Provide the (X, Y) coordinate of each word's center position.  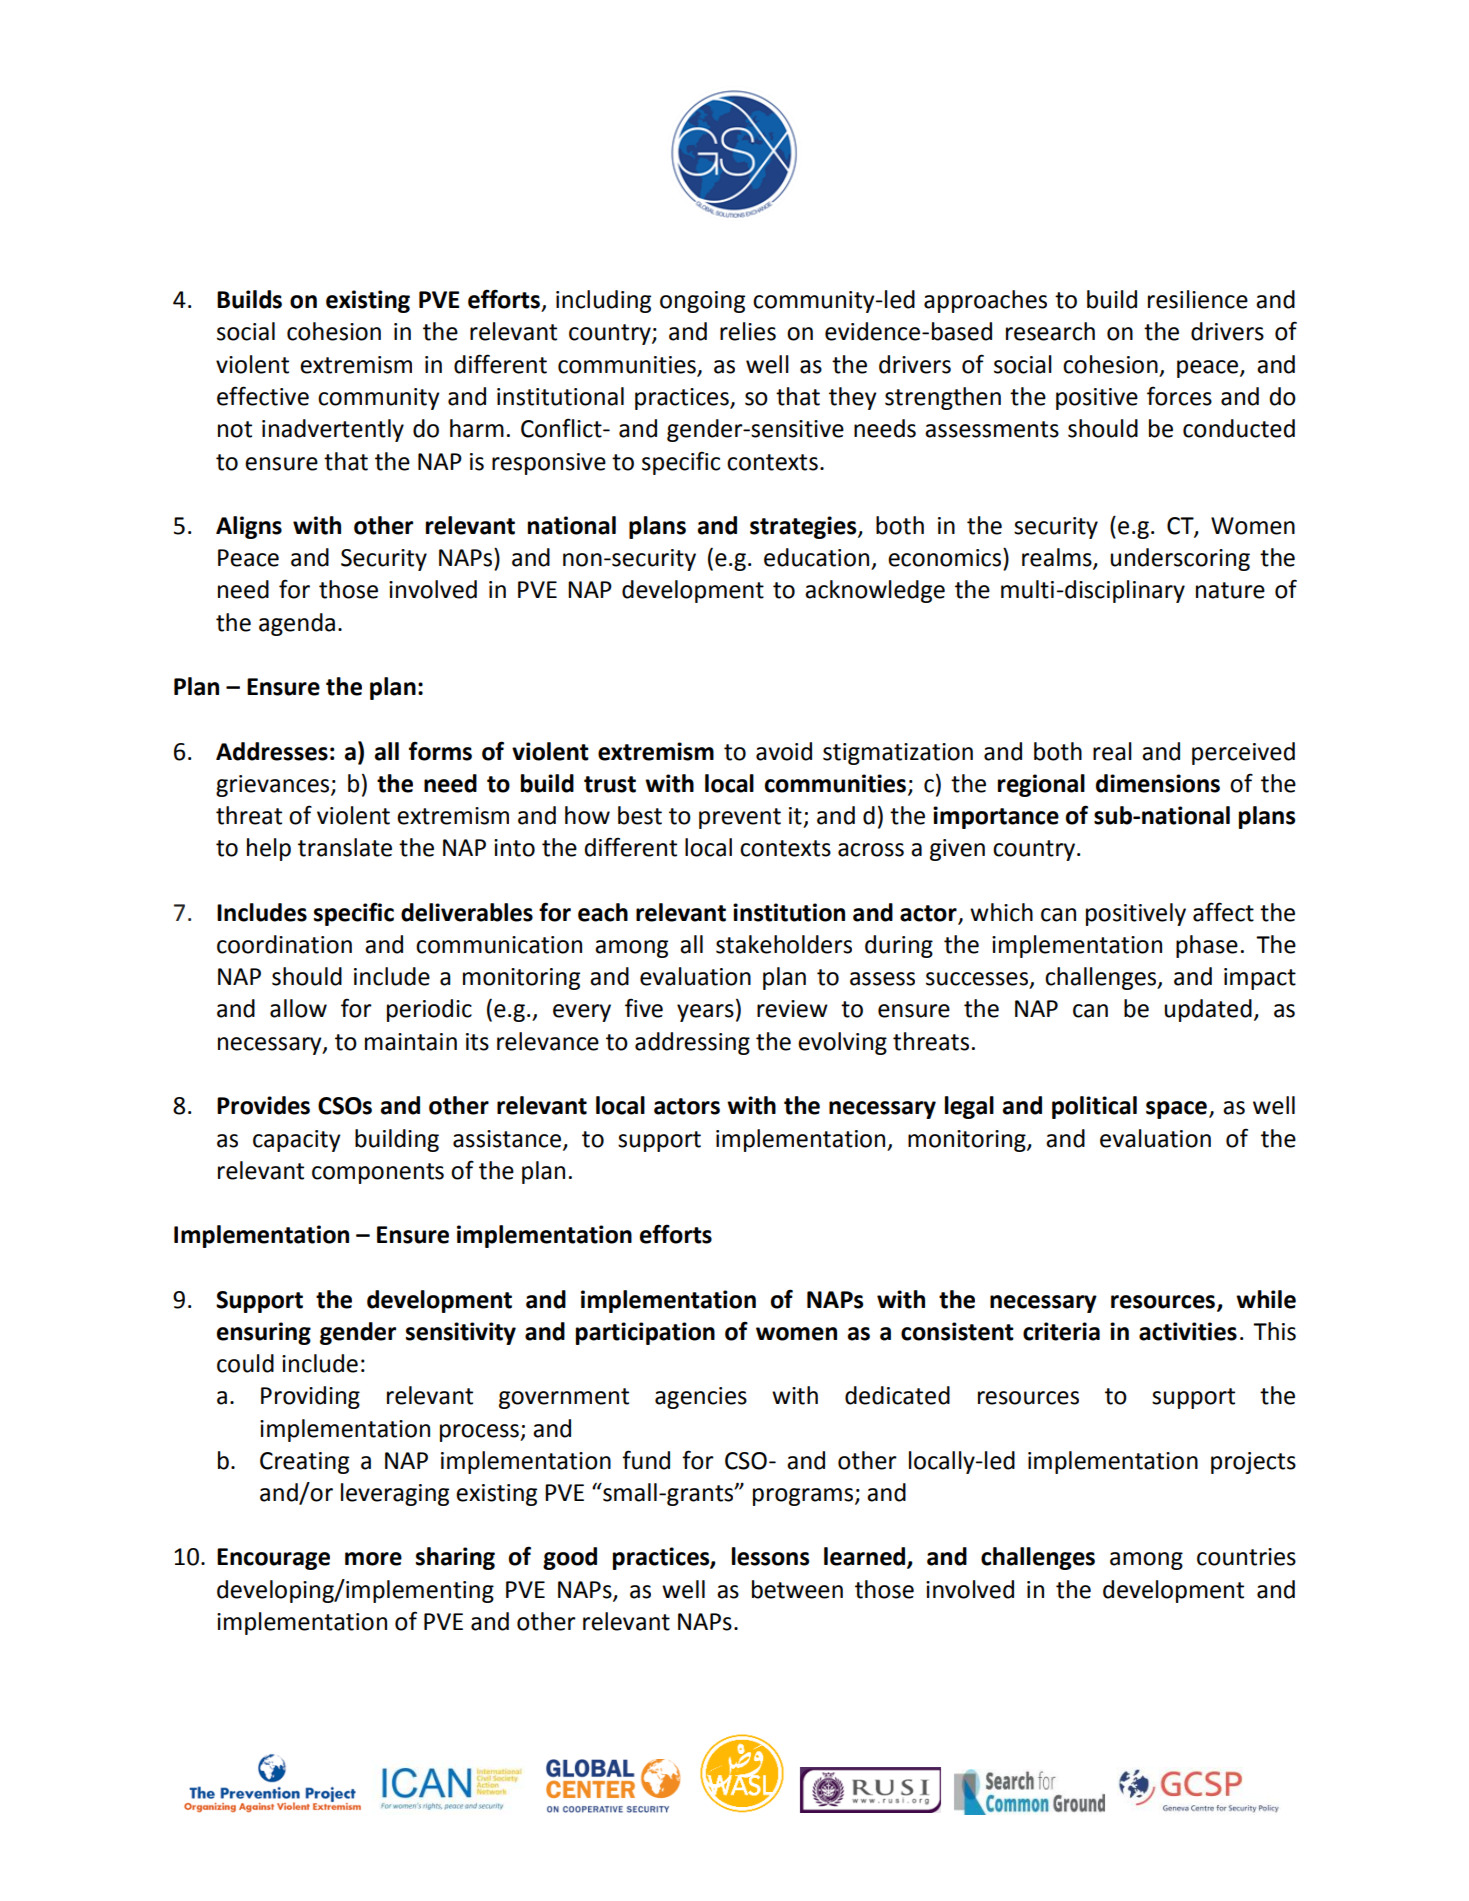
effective (263, 396)
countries (1246, 1557)
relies (748, 331)
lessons (770, 1556)
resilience (1198, 299)
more (373, 1559)
